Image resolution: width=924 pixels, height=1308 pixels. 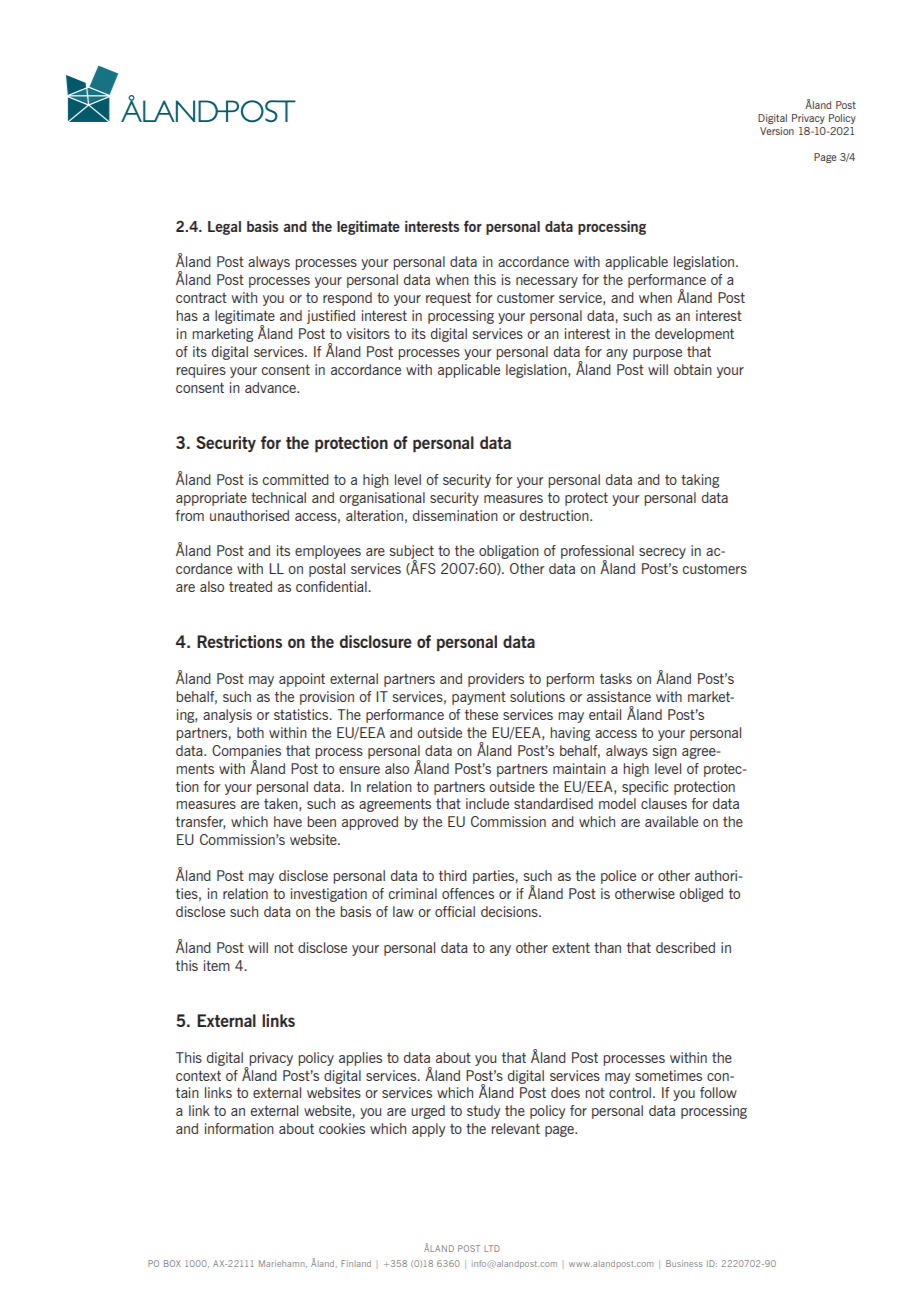 I want to click on sign, so click(x=664, y=752).
